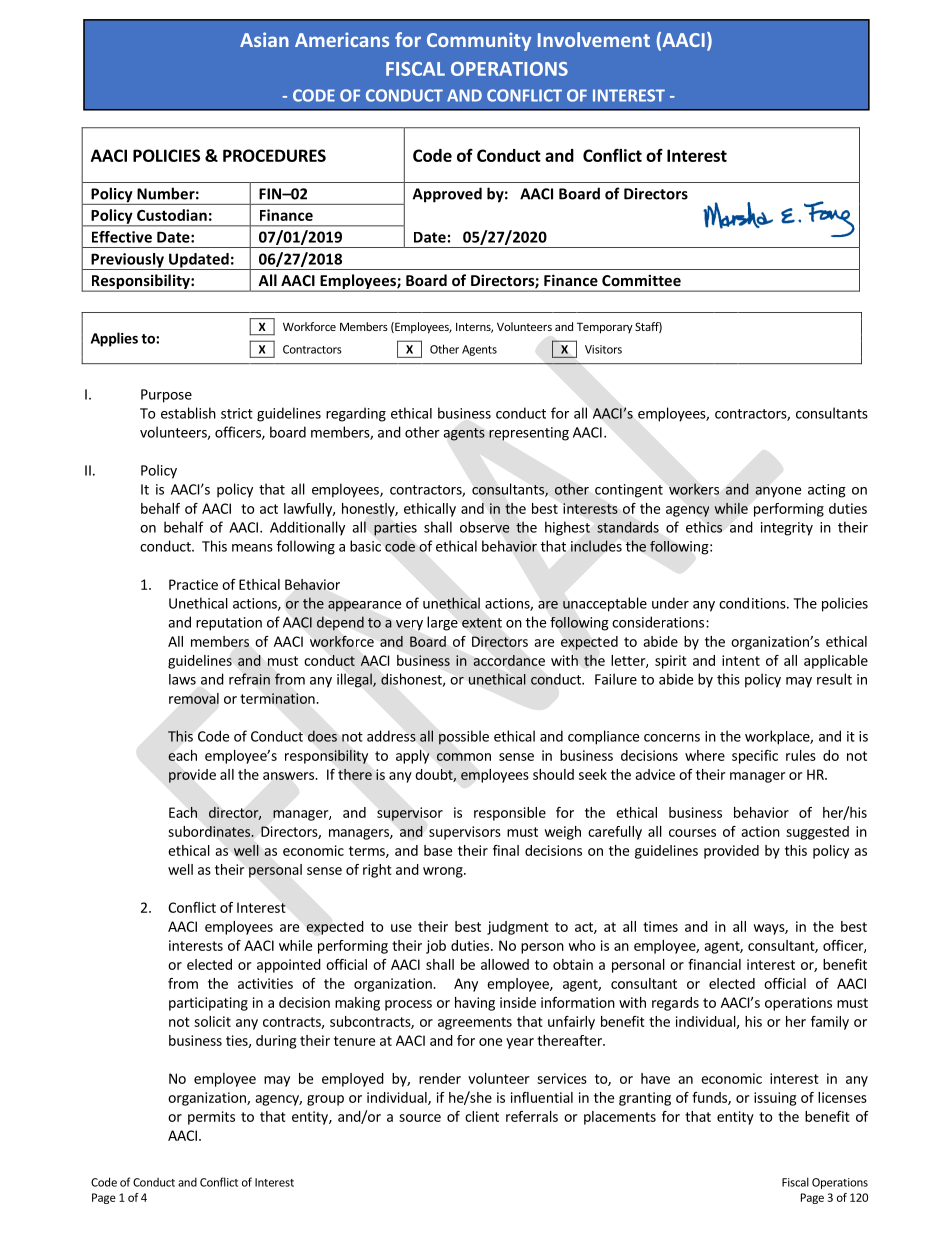 Image resolution: width=952 pixels, height=1233 pixels. Describe the element at coordinates (753, 603) in the screenshot. I see `conditions` at that location.
